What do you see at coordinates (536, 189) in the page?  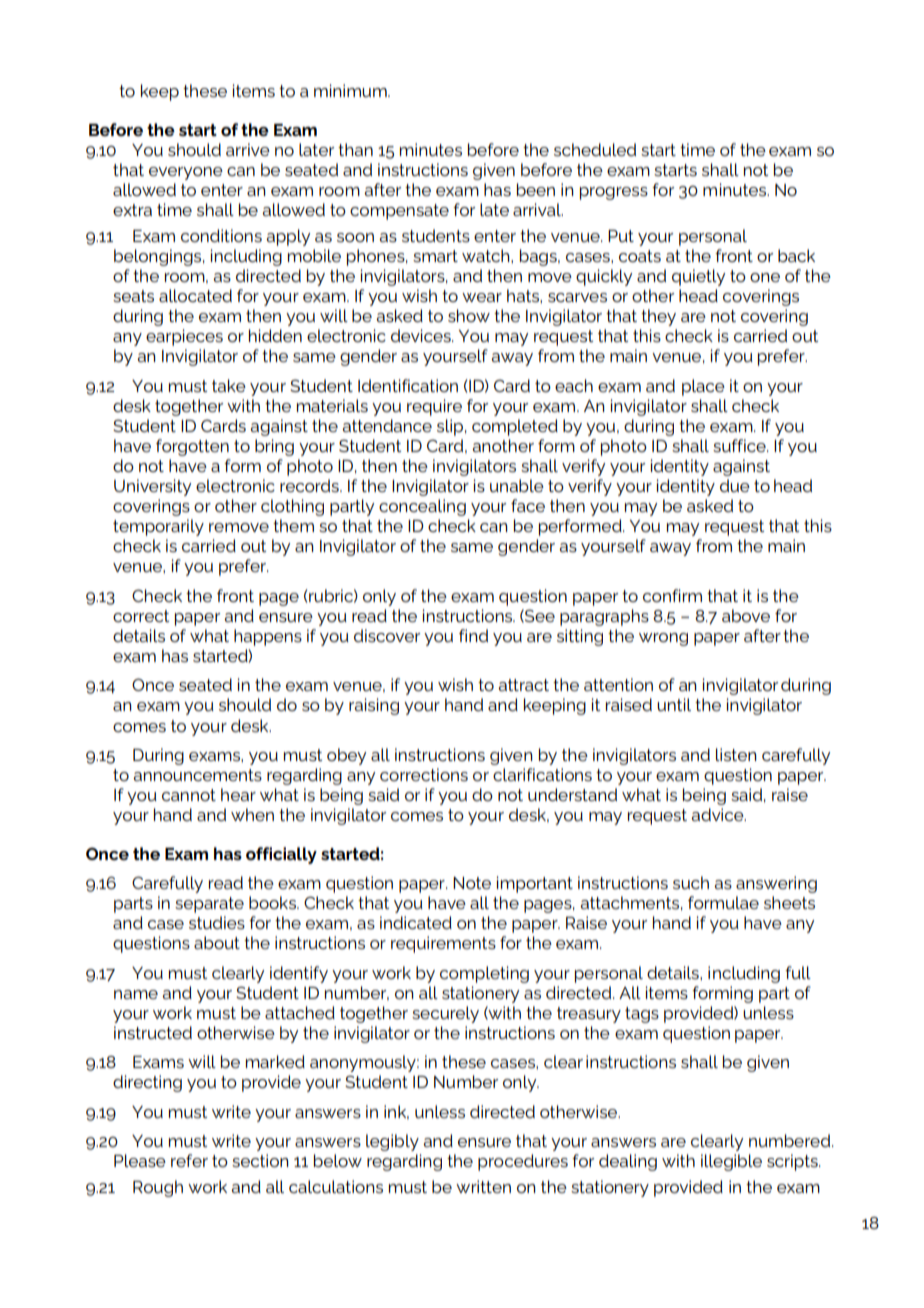 I see `been` at bounding box center [536, 189].
